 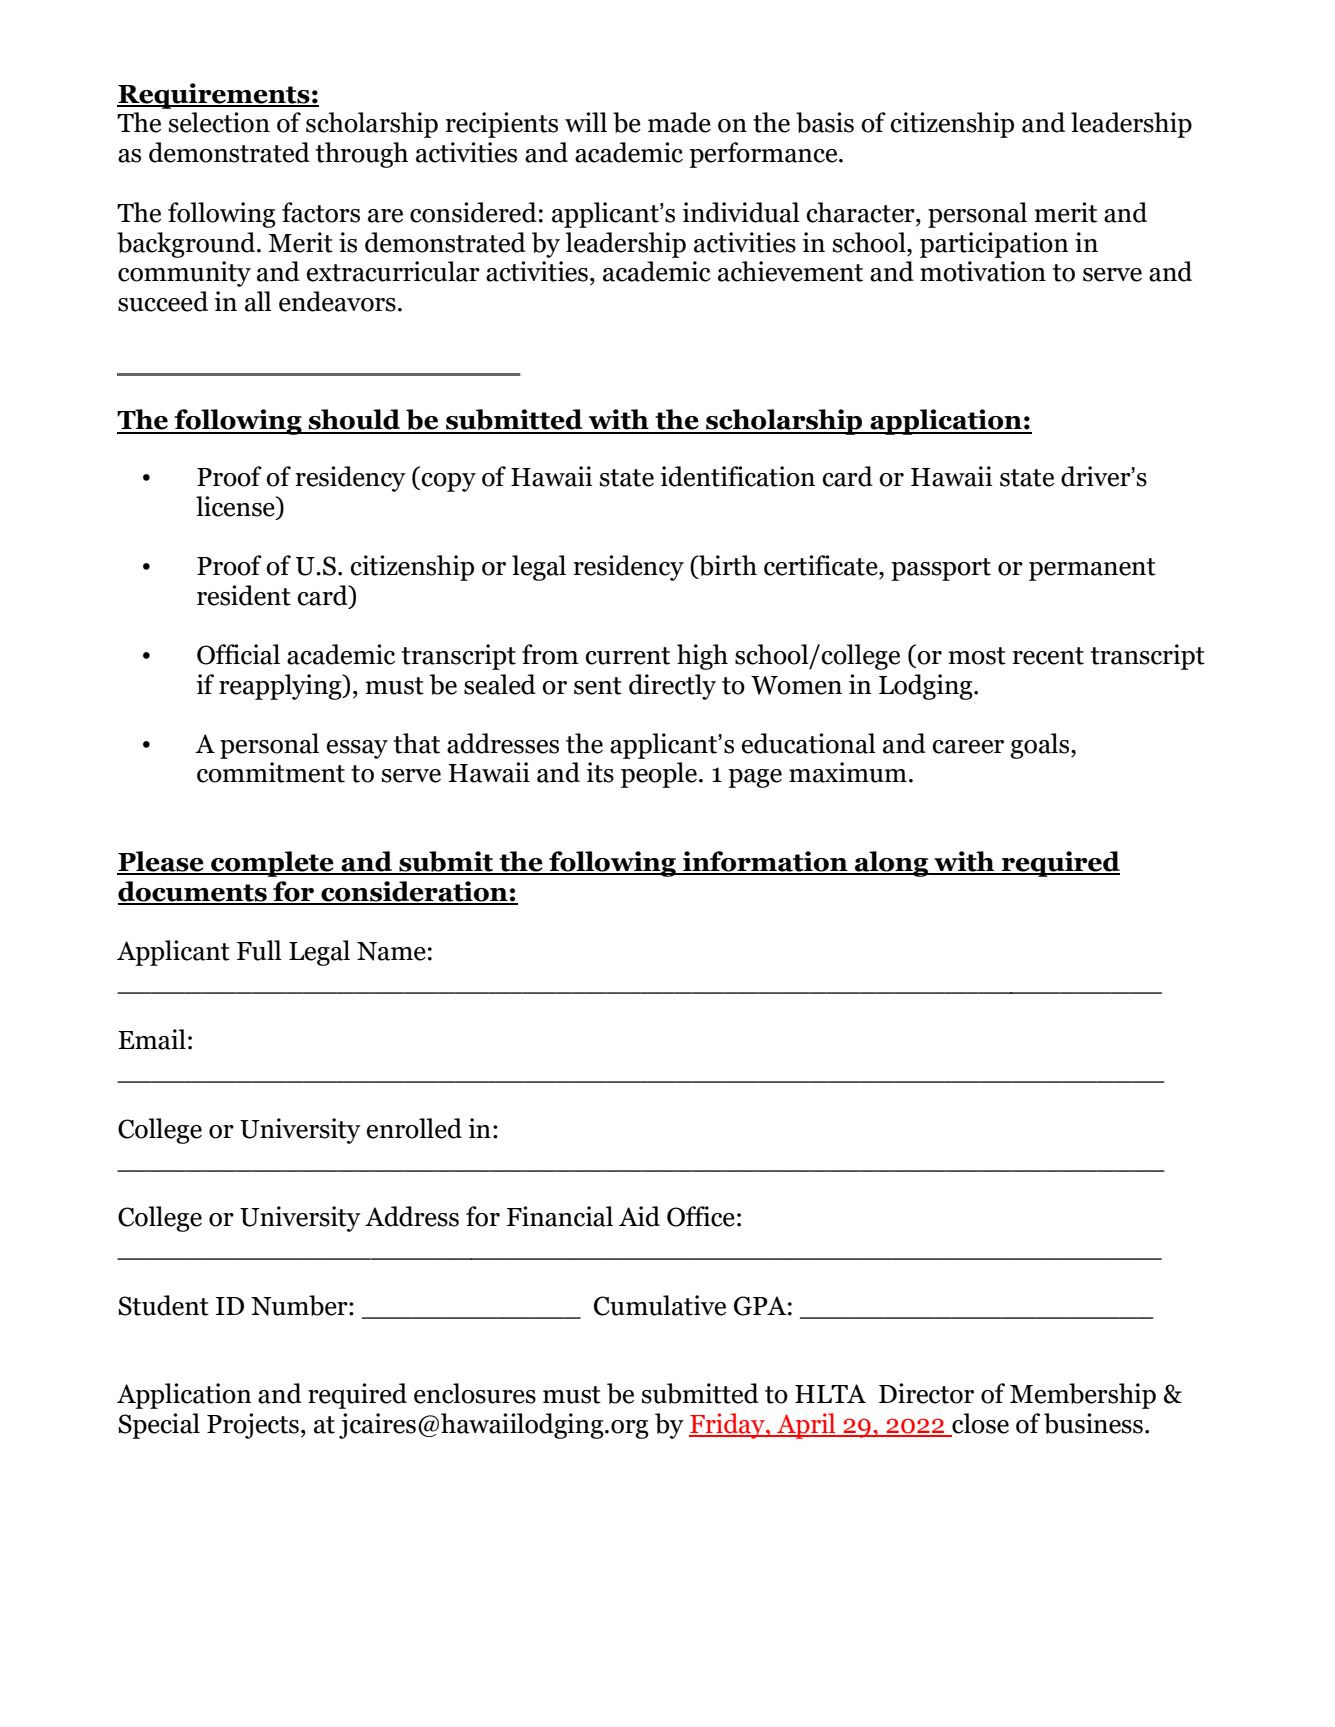 What do you see at coordinates (253, 1426) in the page?
I see `Projects` at bounding box center [253, 1426].
